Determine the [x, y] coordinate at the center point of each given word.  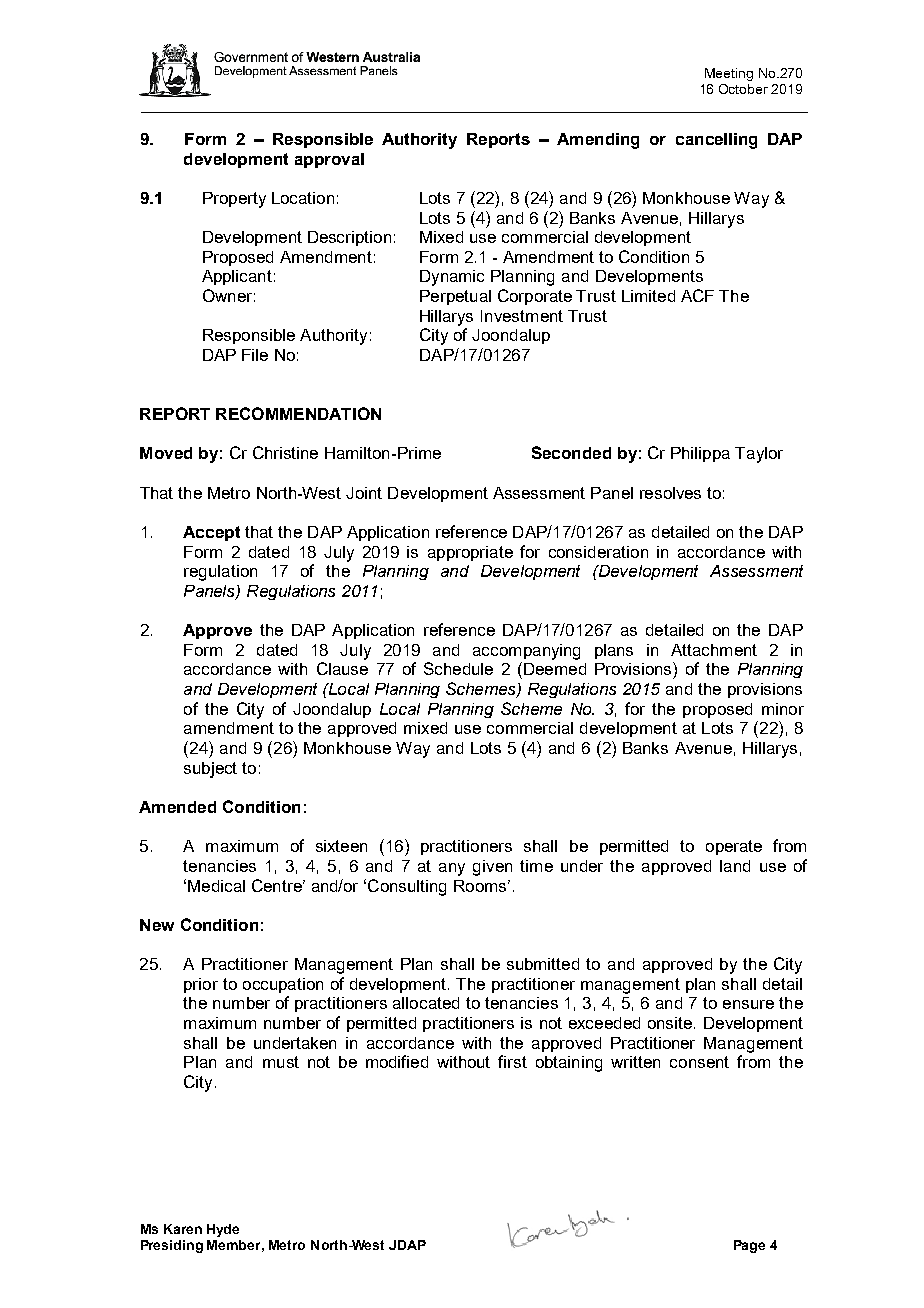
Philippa [700, 454]
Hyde [223, 1230]
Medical [216, 886]
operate [734, 847]
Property [234, 200]
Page [749, 1246]
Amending [598, 141]
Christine [285, 452]
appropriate [470, 553]
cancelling [716, 141]
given [492, 868]
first [512, 1061]
